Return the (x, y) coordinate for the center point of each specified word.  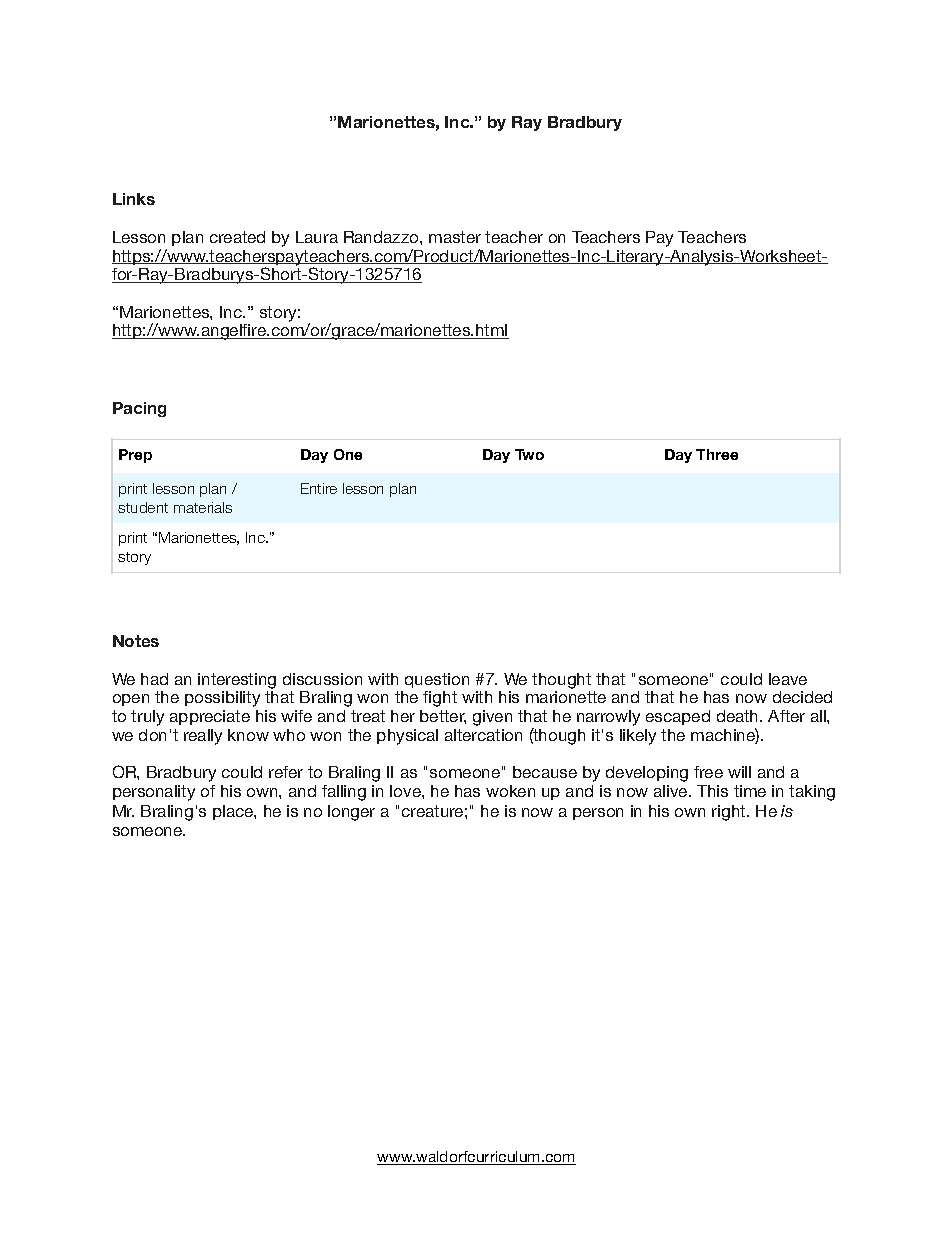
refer (286, 772)
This (712, 791)
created (237, 237)
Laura (317, 237)
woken (510, 791)
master (455, 237)
